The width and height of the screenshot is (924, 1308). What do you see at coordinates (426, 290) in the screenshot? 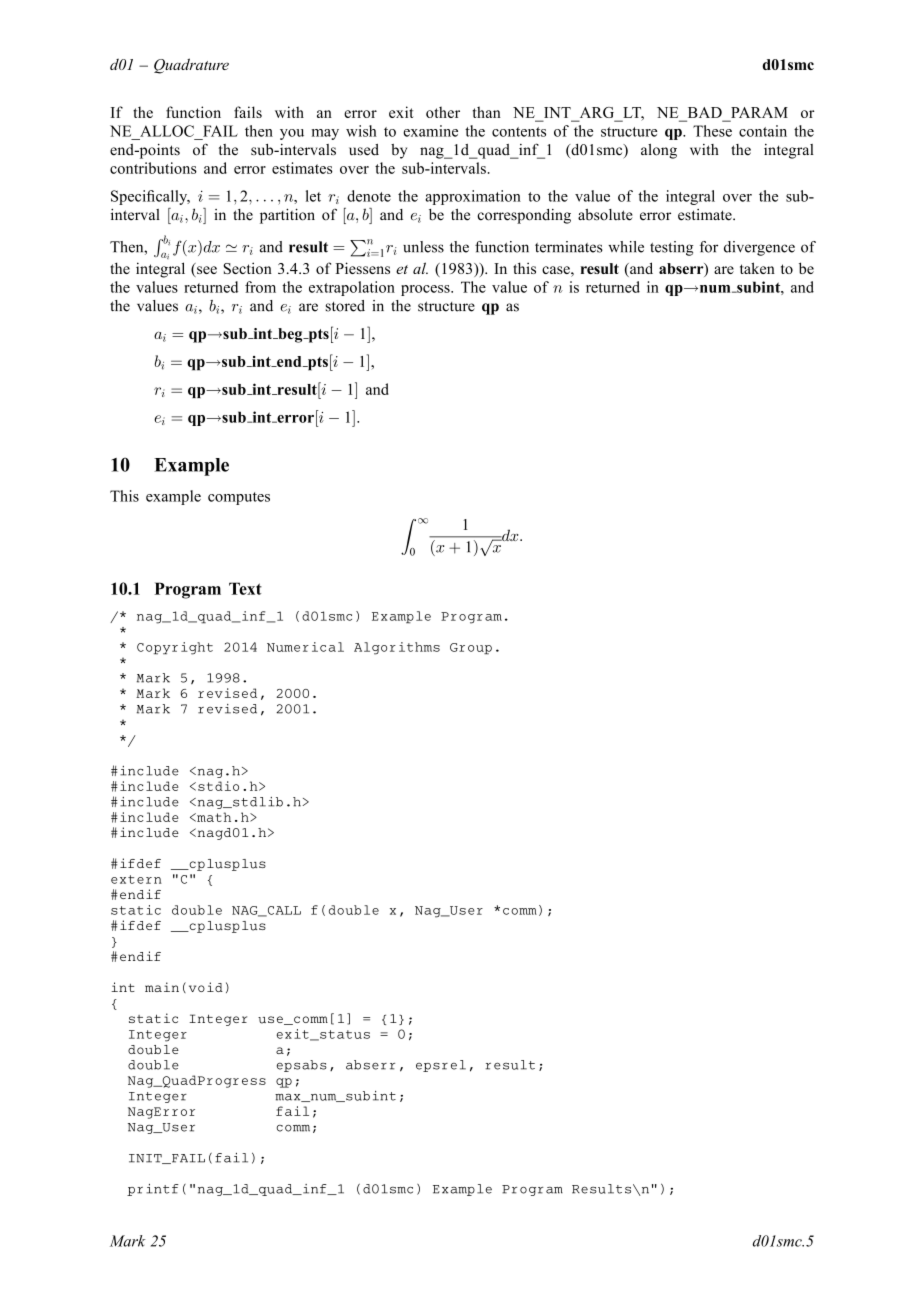
I see `process` at bounding box center [426, 290].
